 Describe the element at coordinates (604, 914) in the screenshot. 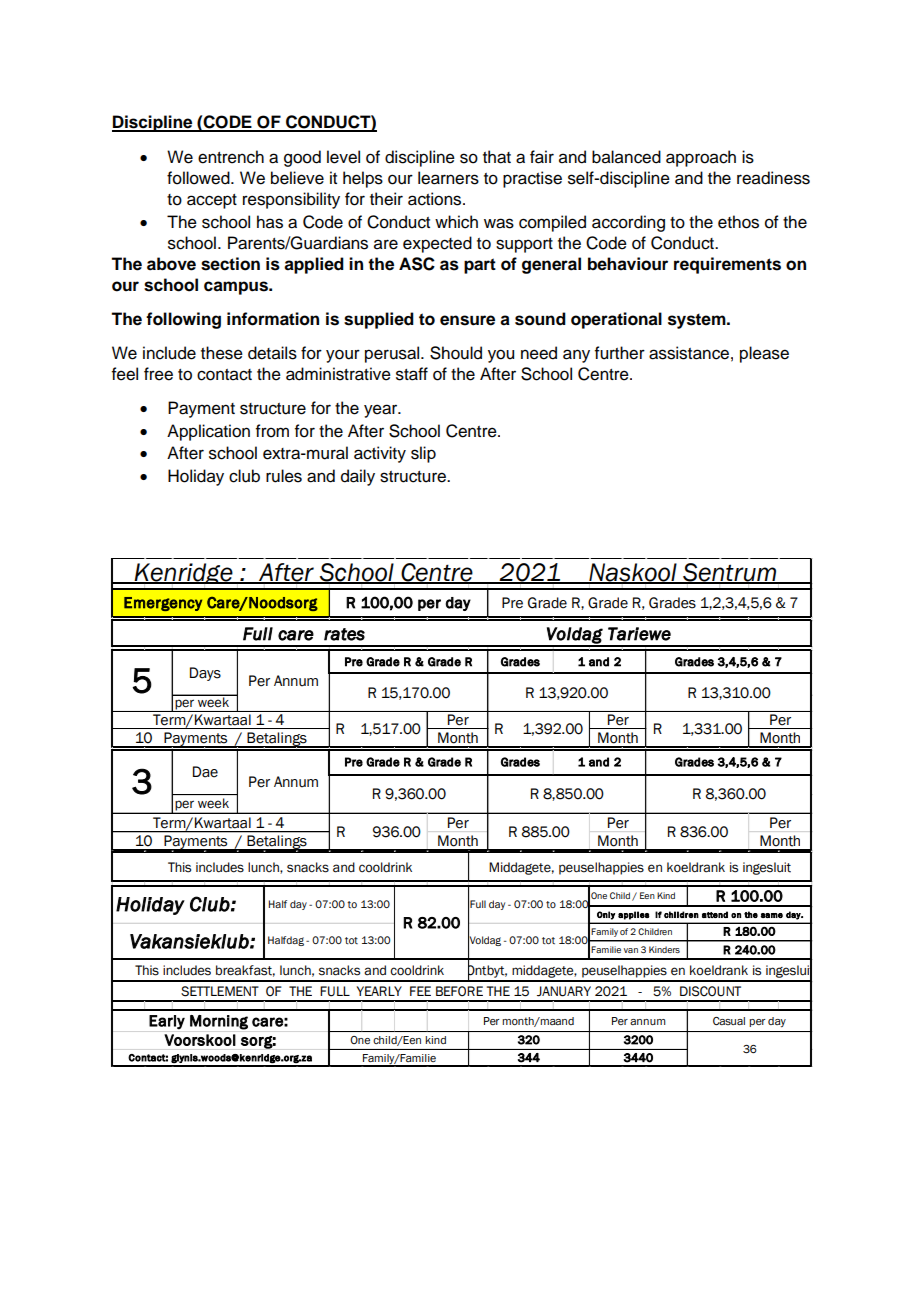

I see `Onl` at that location.
